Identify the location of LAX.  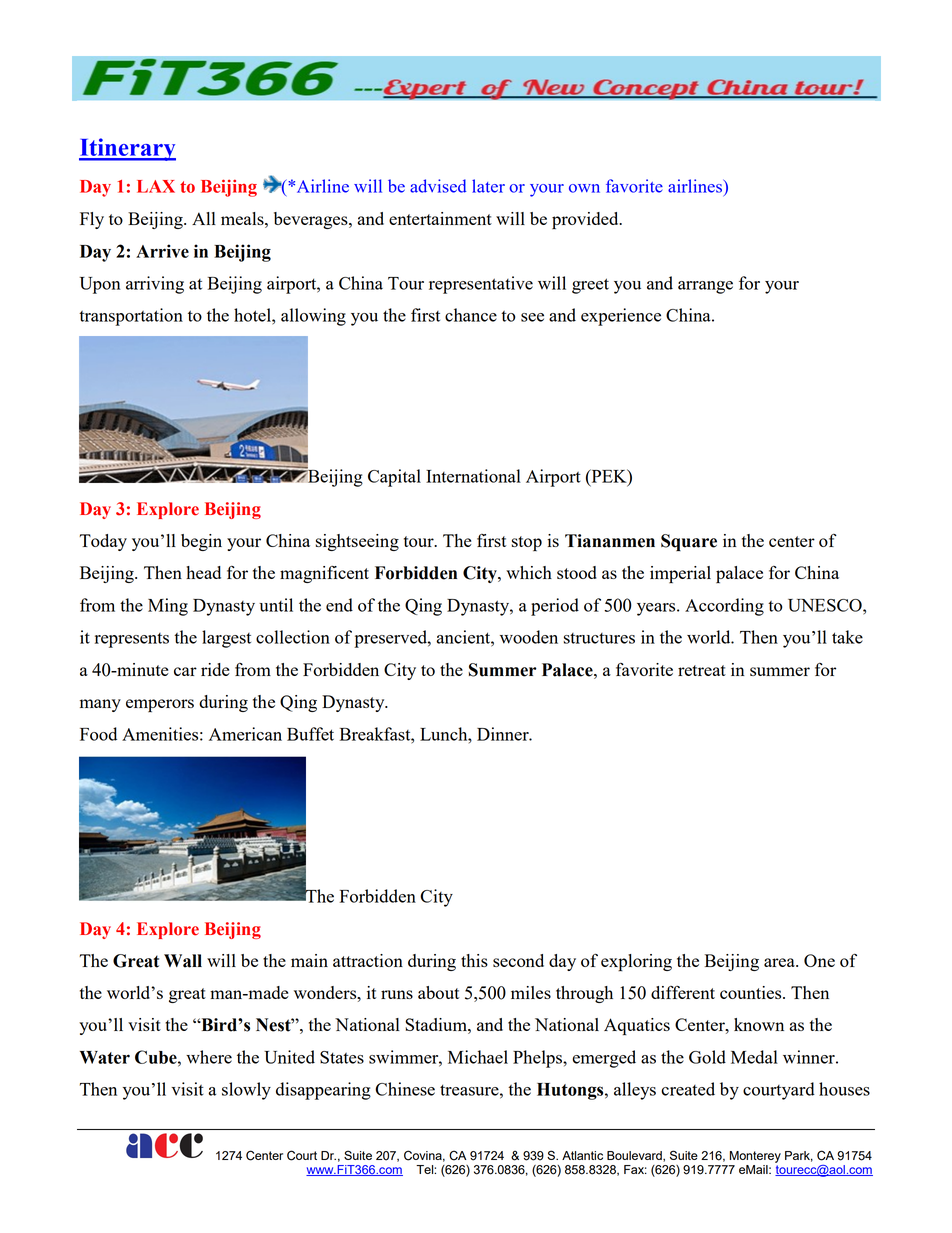
(156, 186).
